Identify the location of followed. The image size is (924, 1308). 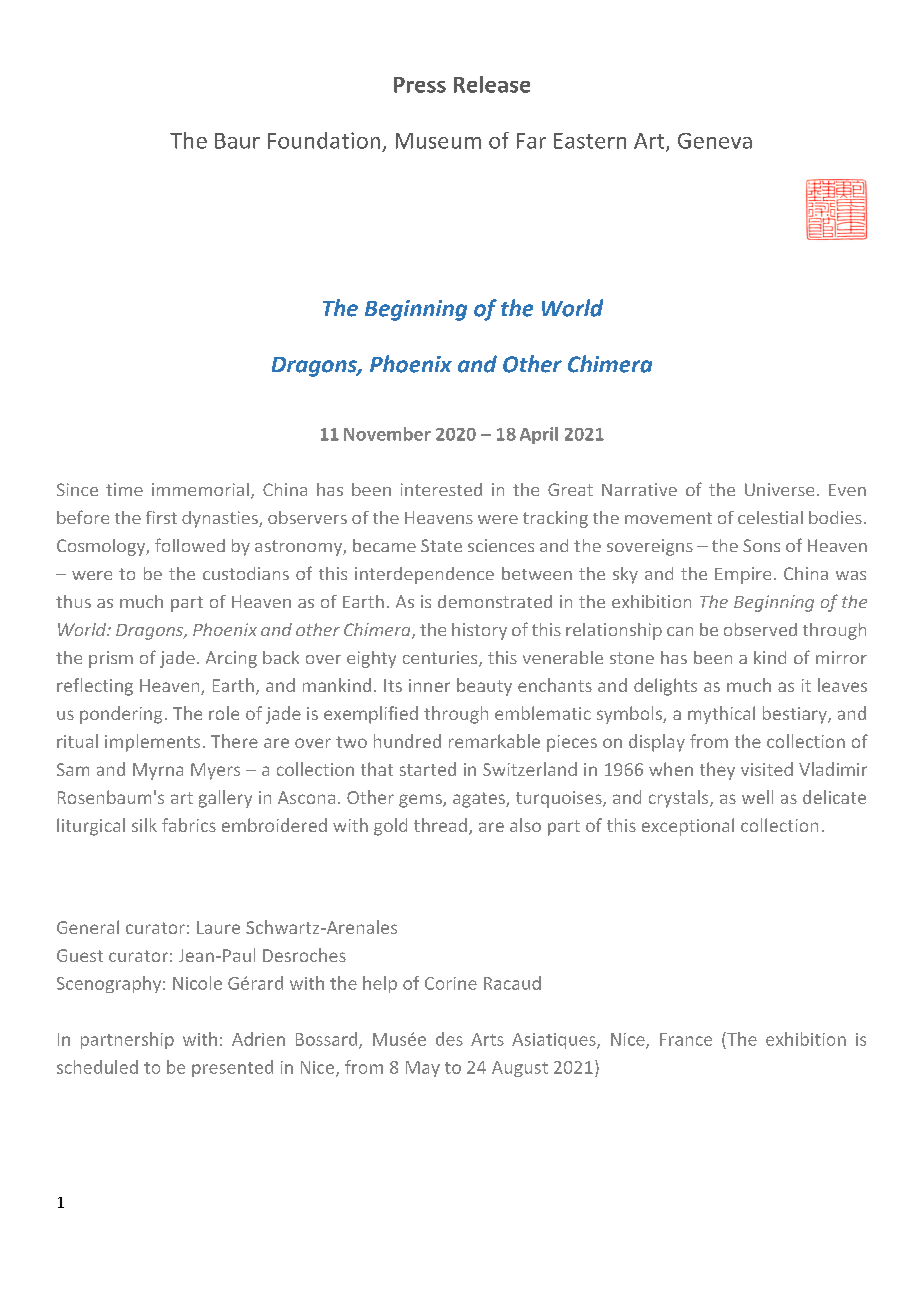
(190, 545).
